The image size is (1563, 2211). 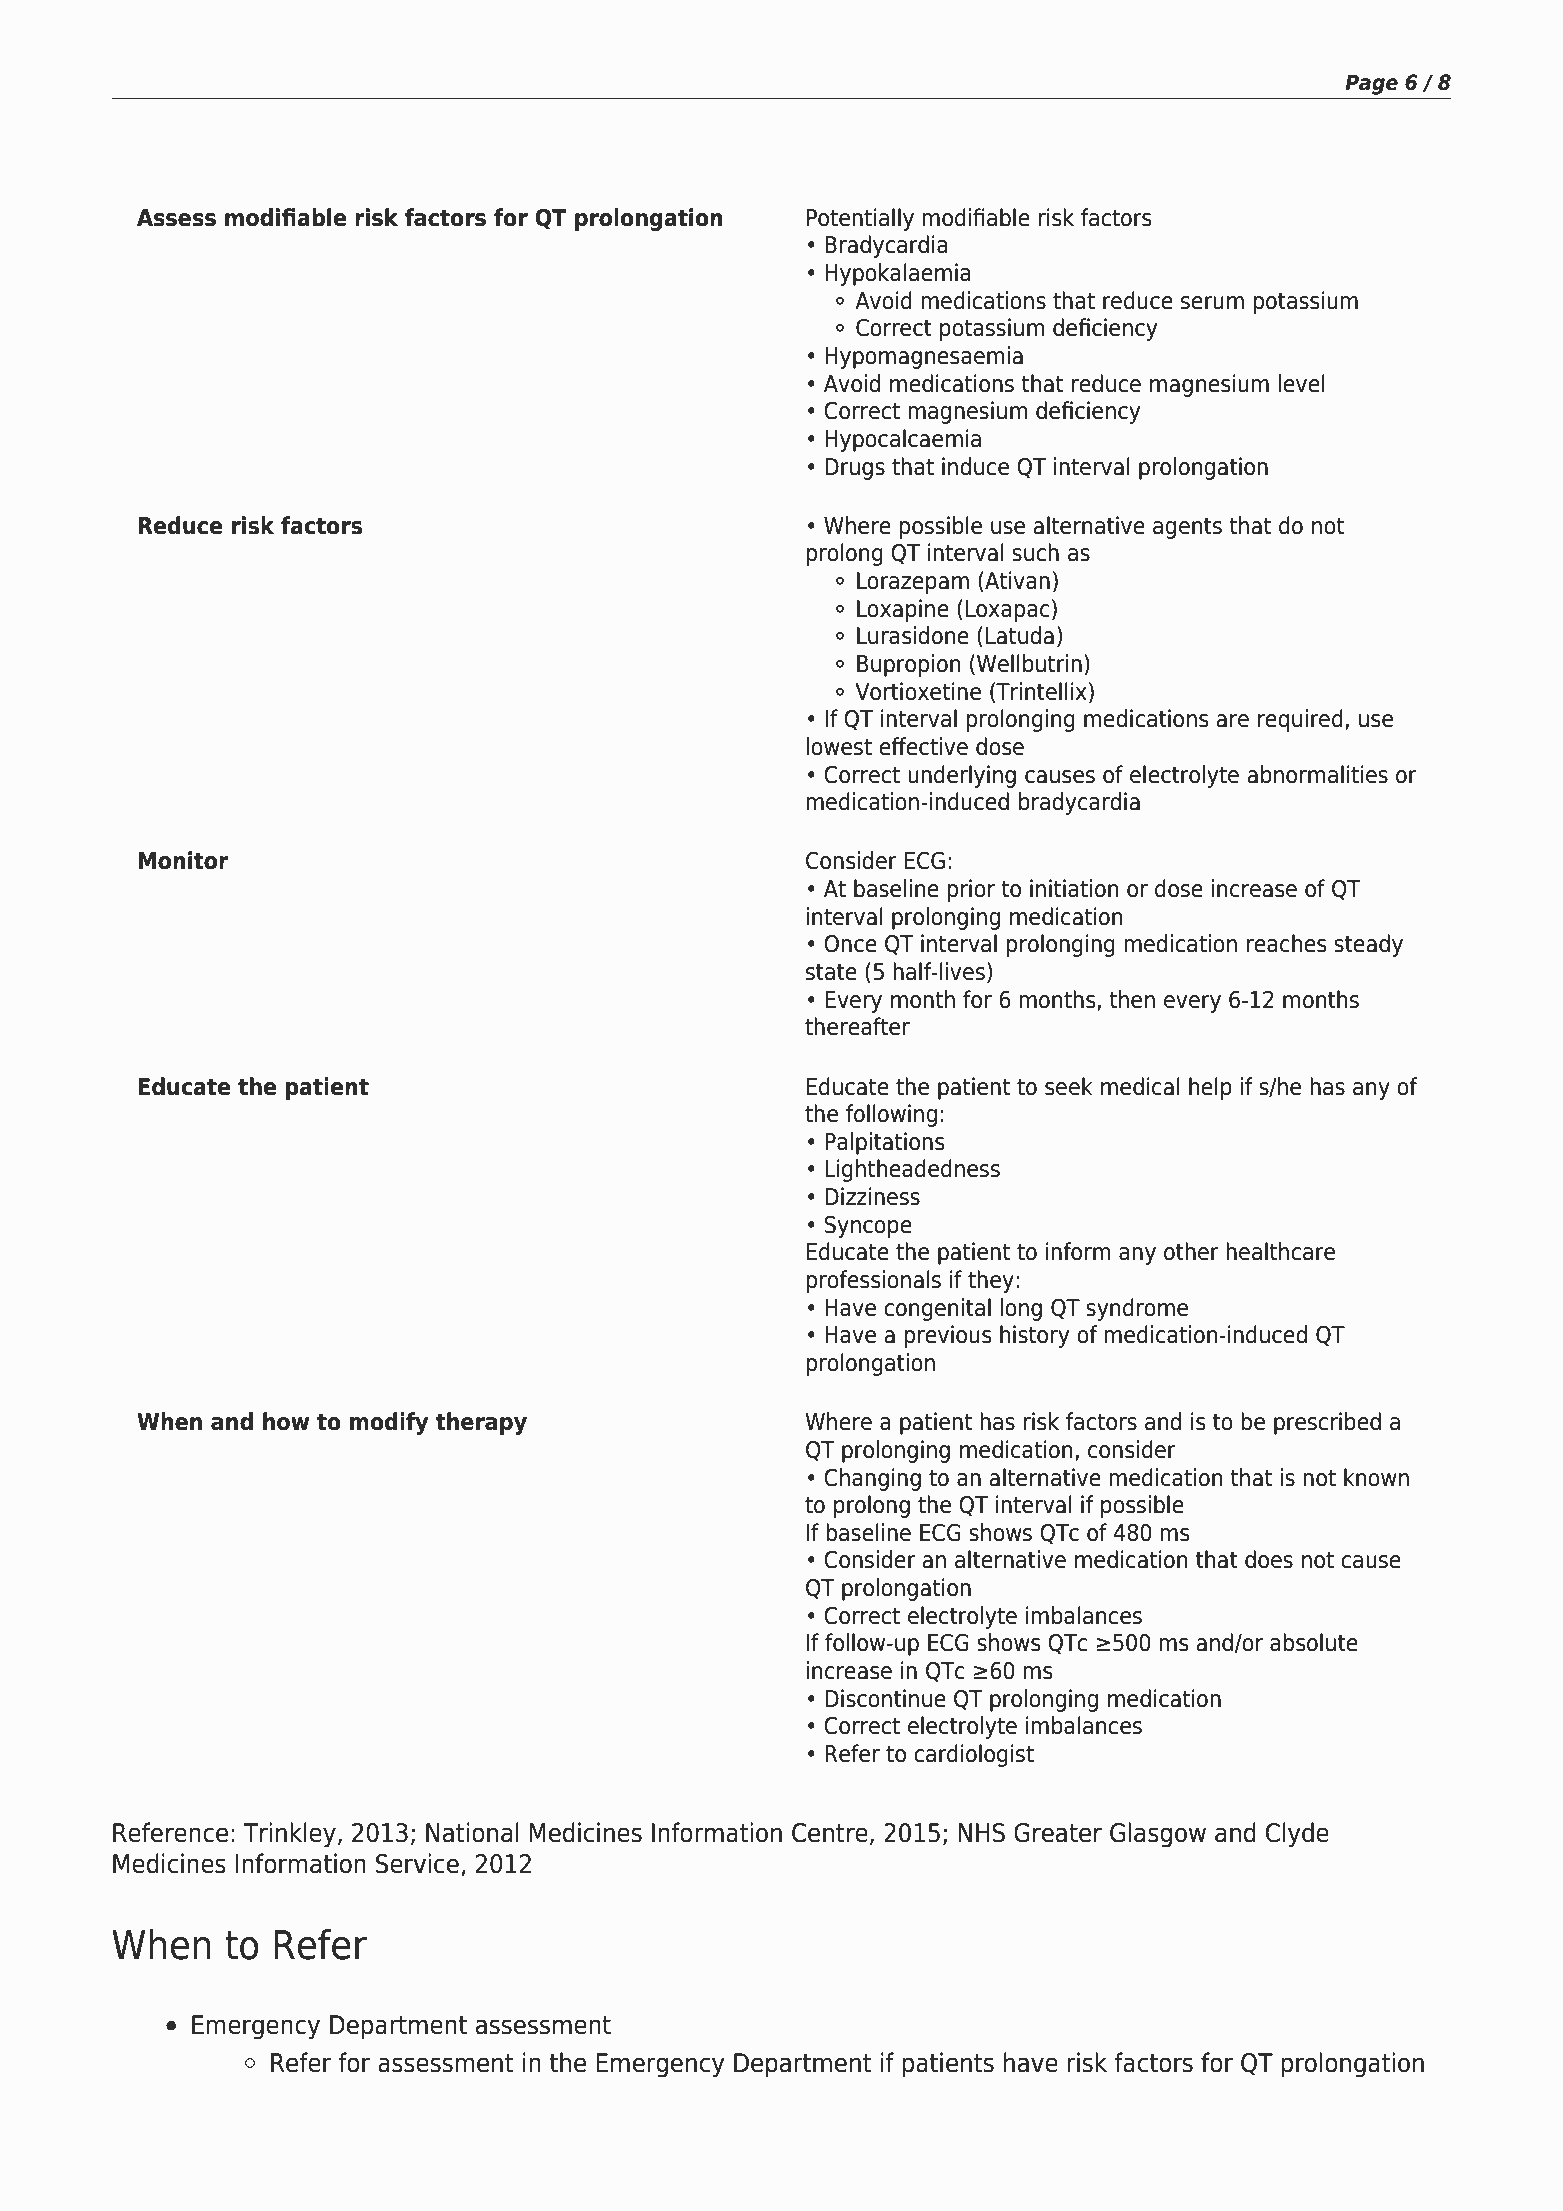 I want to click on Page, so click(x=1371, y=84).
